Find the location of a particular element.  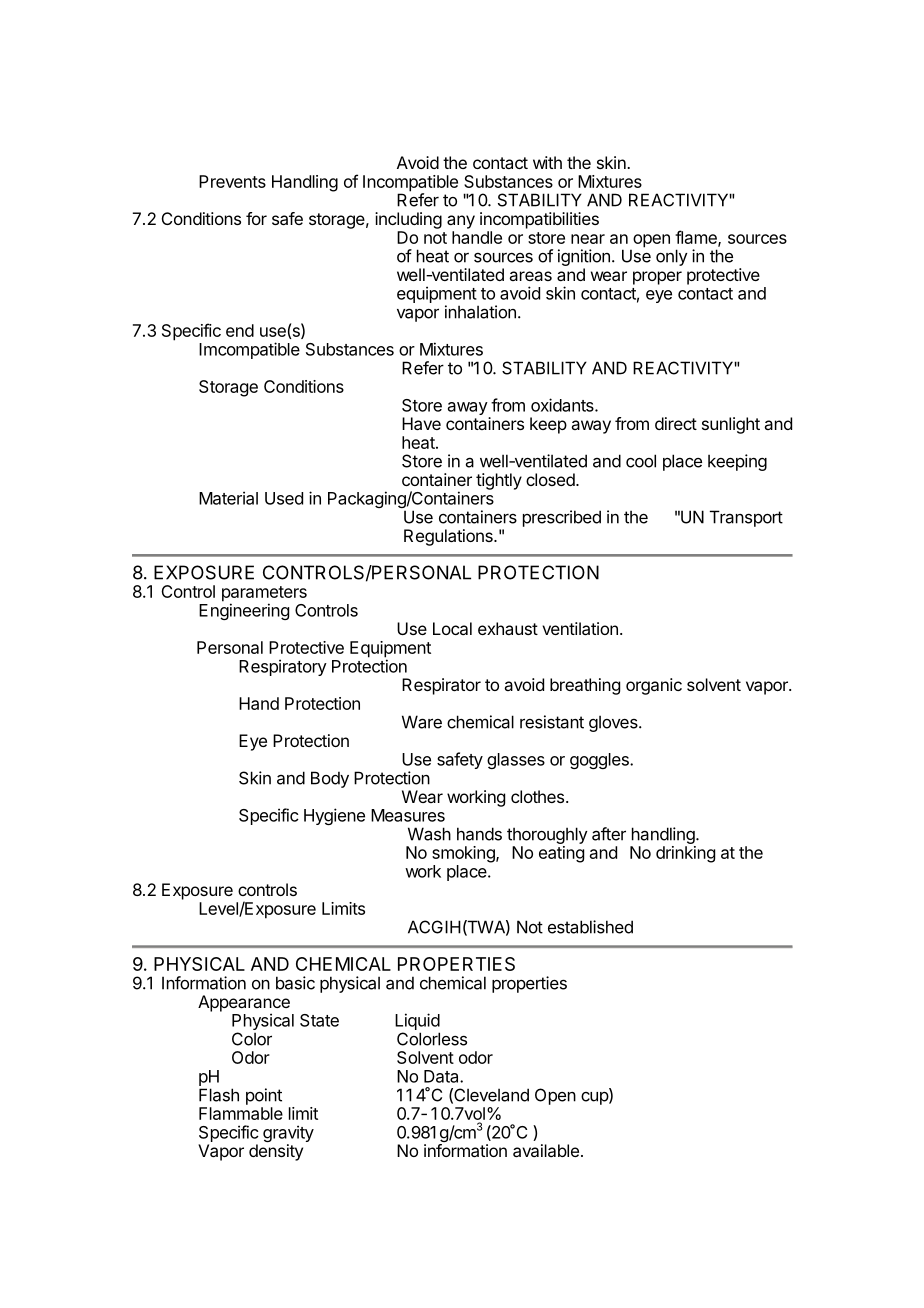

any is located at coordinates (461, 222).
